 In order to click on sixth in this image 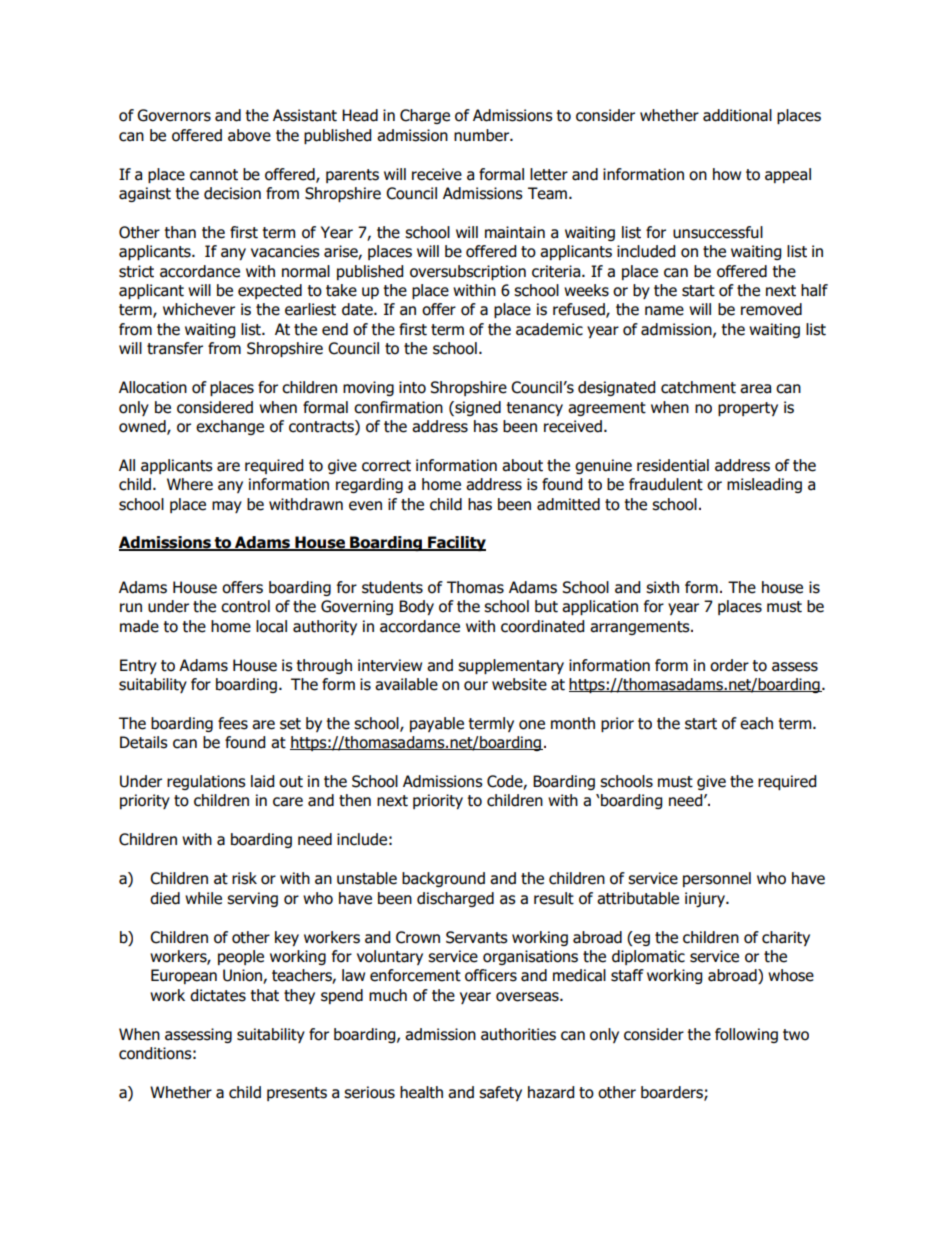, I will do `click(662, 587)`.
